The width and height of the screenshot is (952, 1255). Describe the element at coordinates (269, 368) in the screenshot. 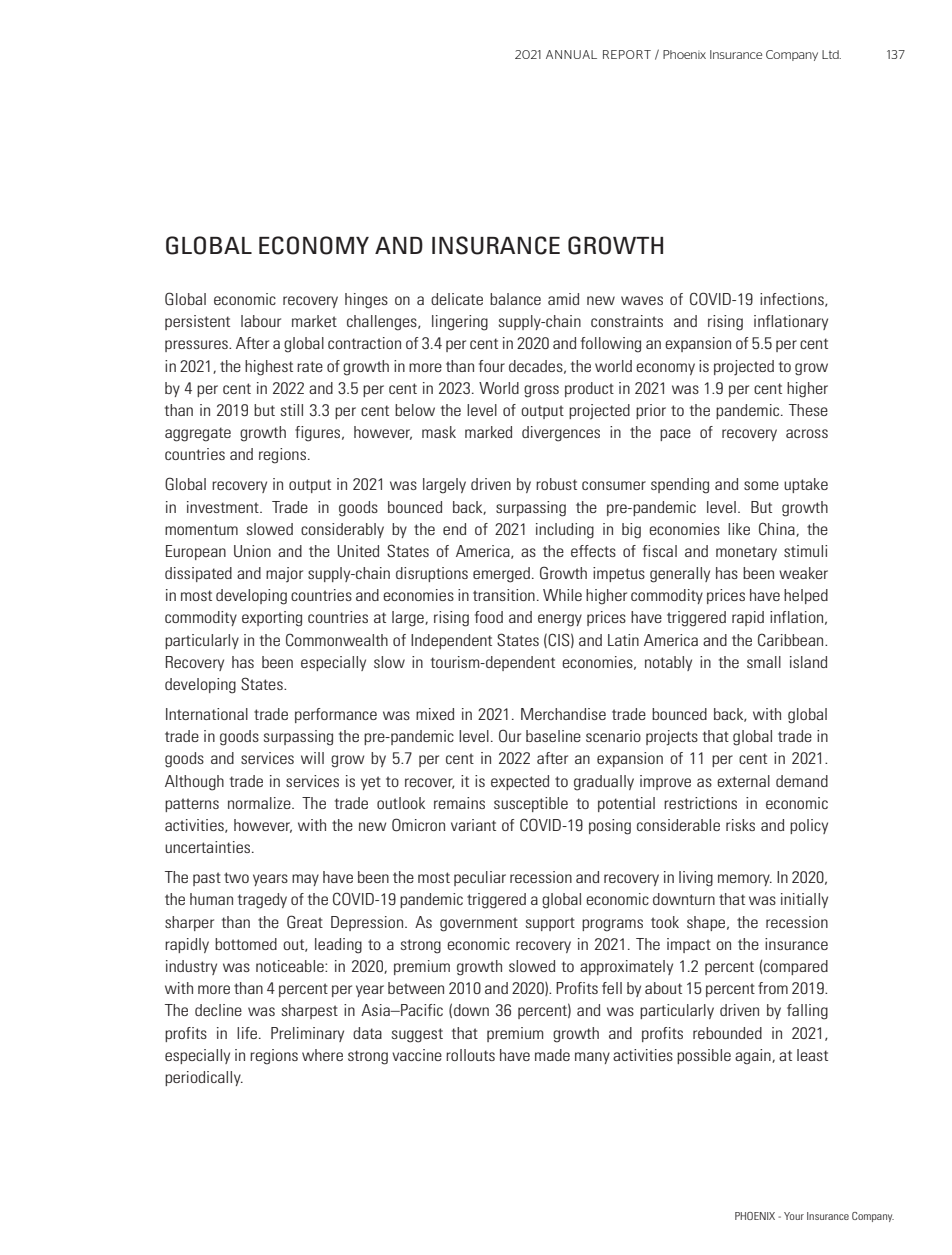

I see `highest` at that location.
